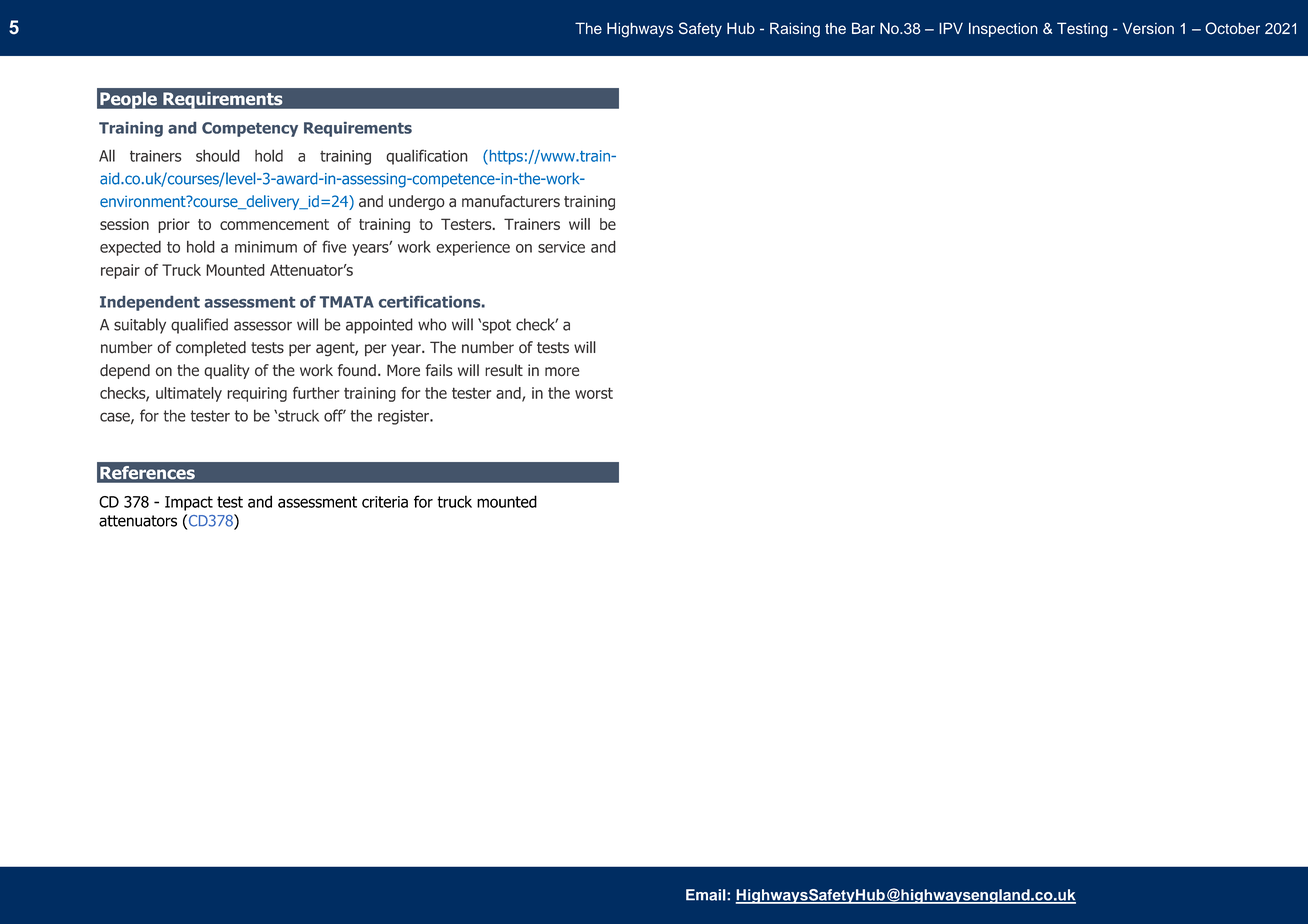 The height and width of the screenshot is (924, 1308). Describe the element at coordinates (385, 502) in the screenshot. I see `criteria` at that location.
